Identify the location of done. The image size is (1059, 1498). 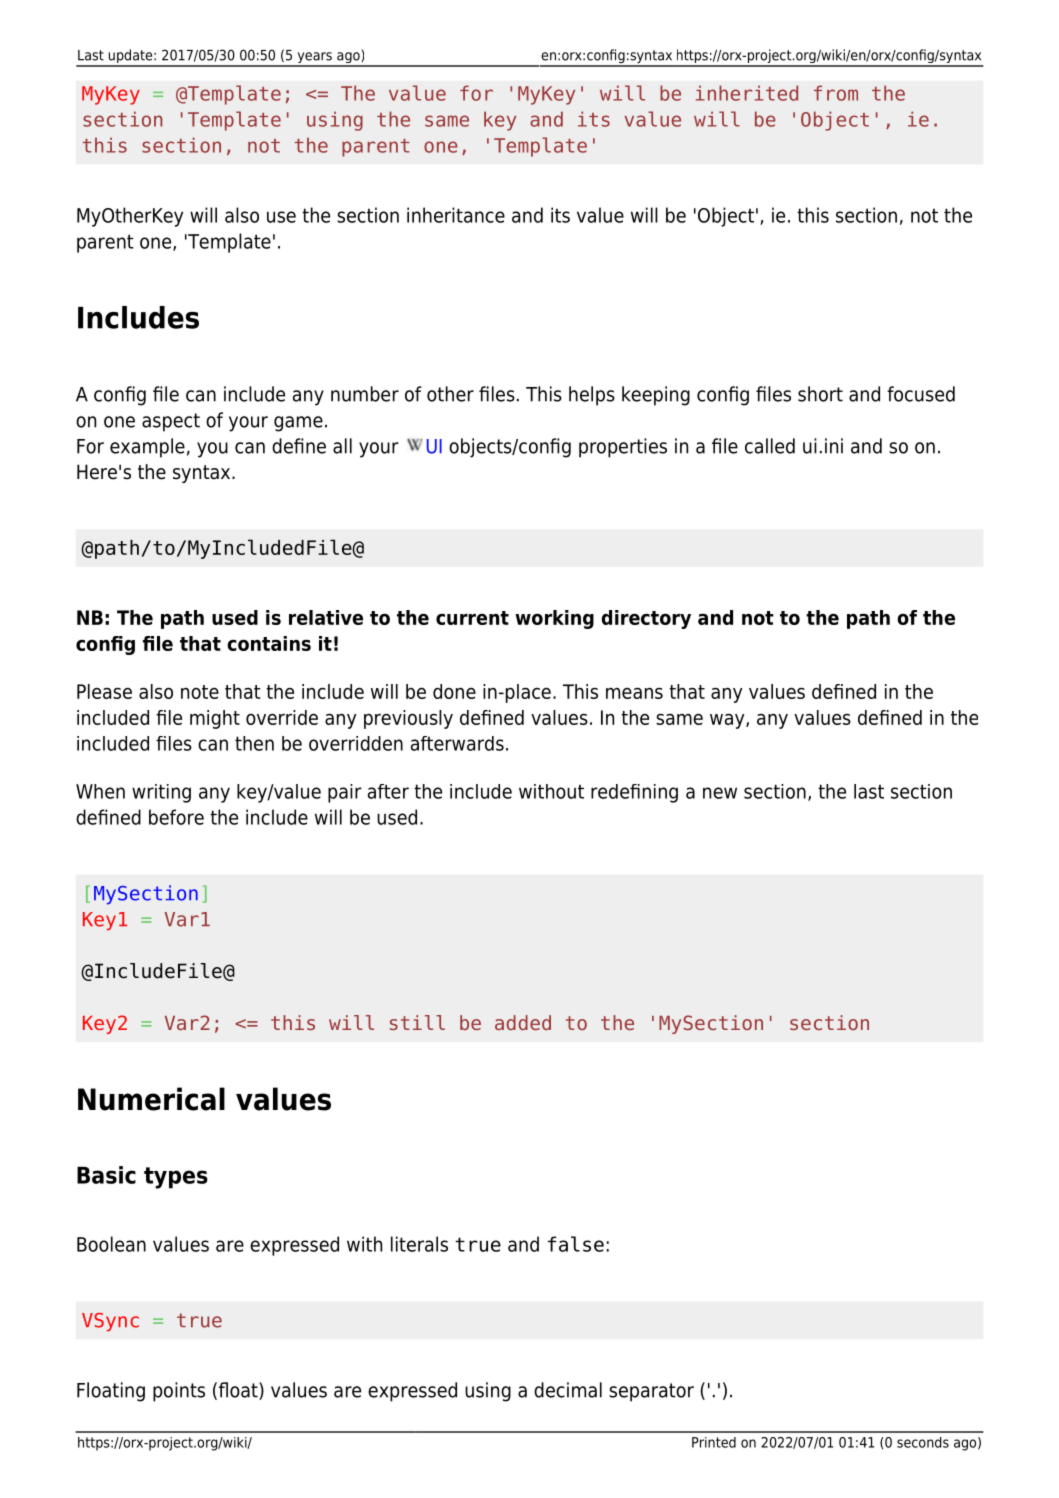
(454, 691).
